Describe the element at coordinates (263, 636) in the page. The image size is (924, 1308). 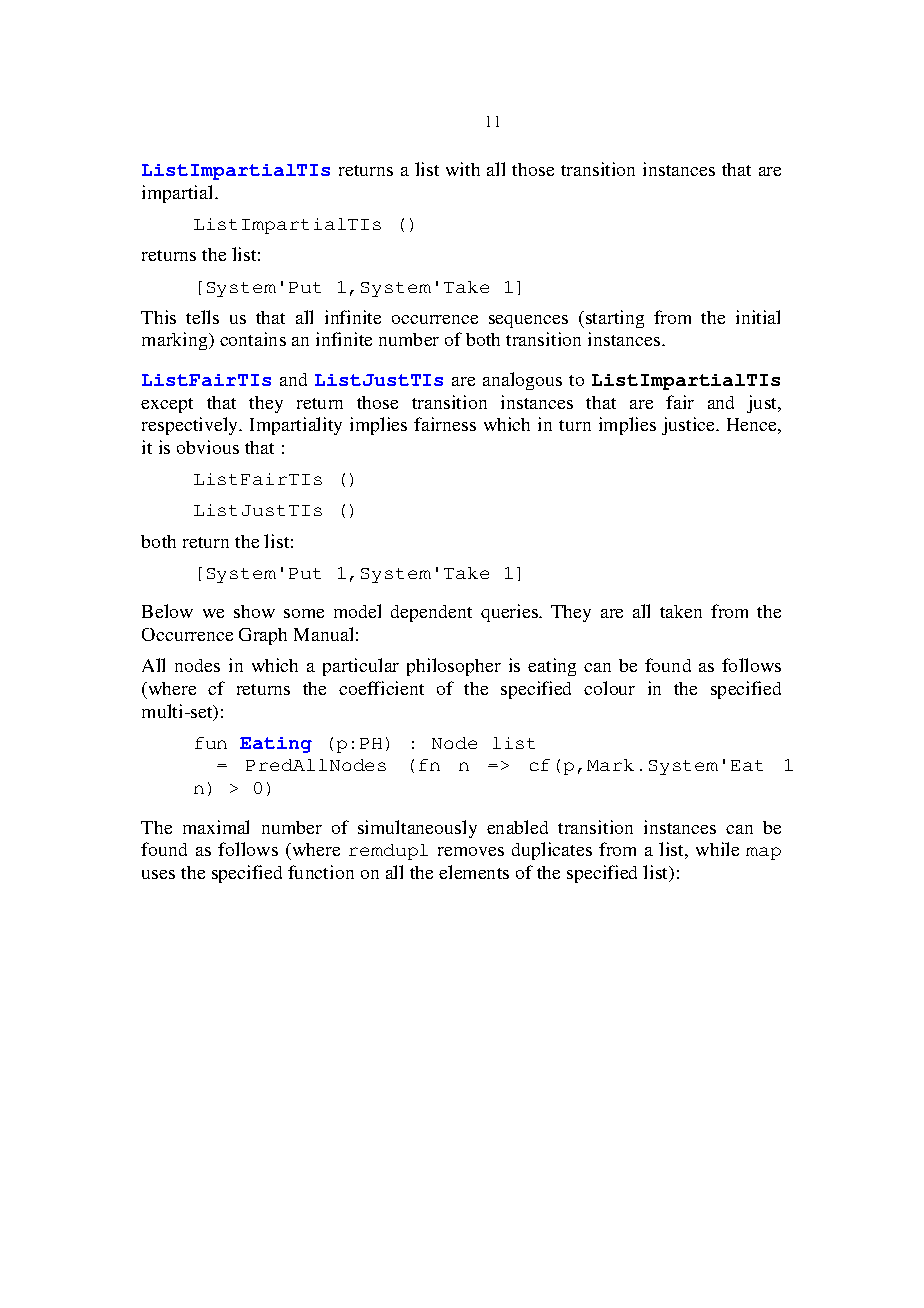
I see `Graph` at that location.
